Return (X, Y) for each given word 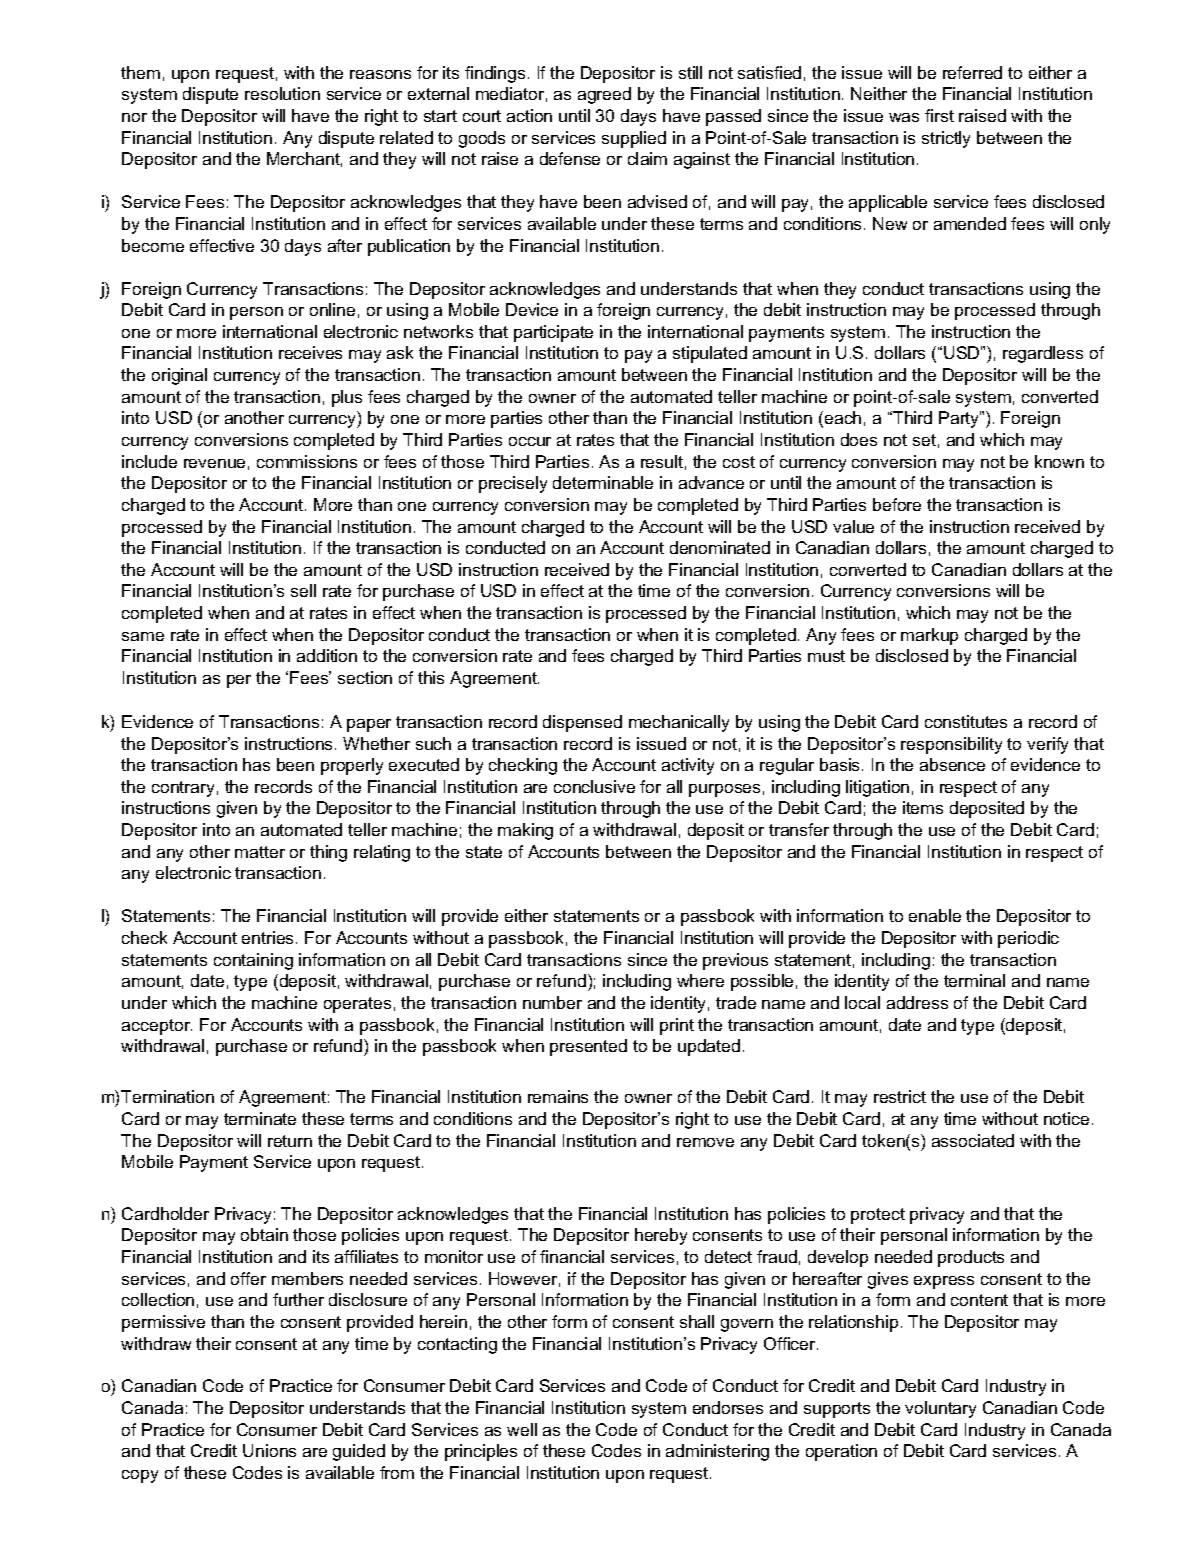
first (939, 115)
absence (952, 764)
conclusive (594, 786)
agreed (604, 95)
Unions (269, 1450)
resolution (282, 93)
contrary (183, 789)
